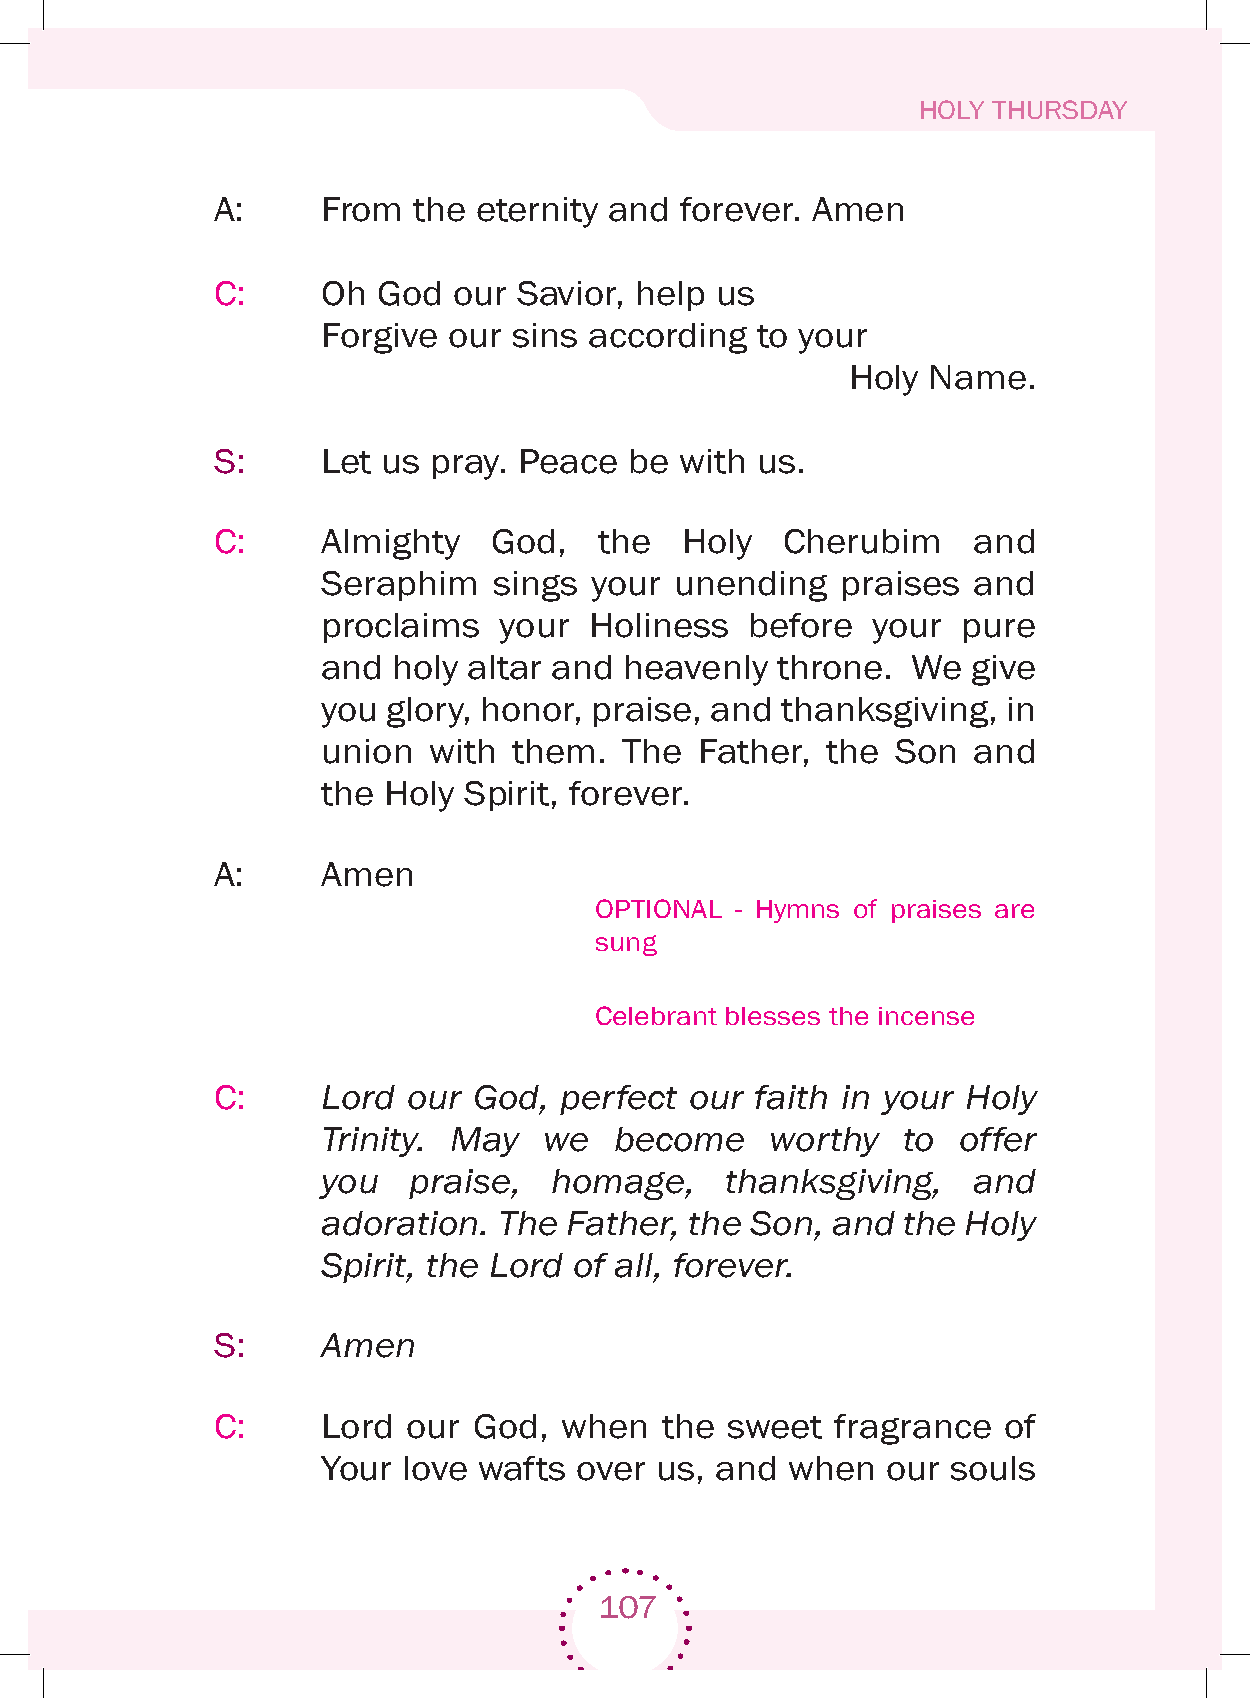  Describe the element at coordinates (656, 1015) in the image. I see `Celebrant` at that location.
